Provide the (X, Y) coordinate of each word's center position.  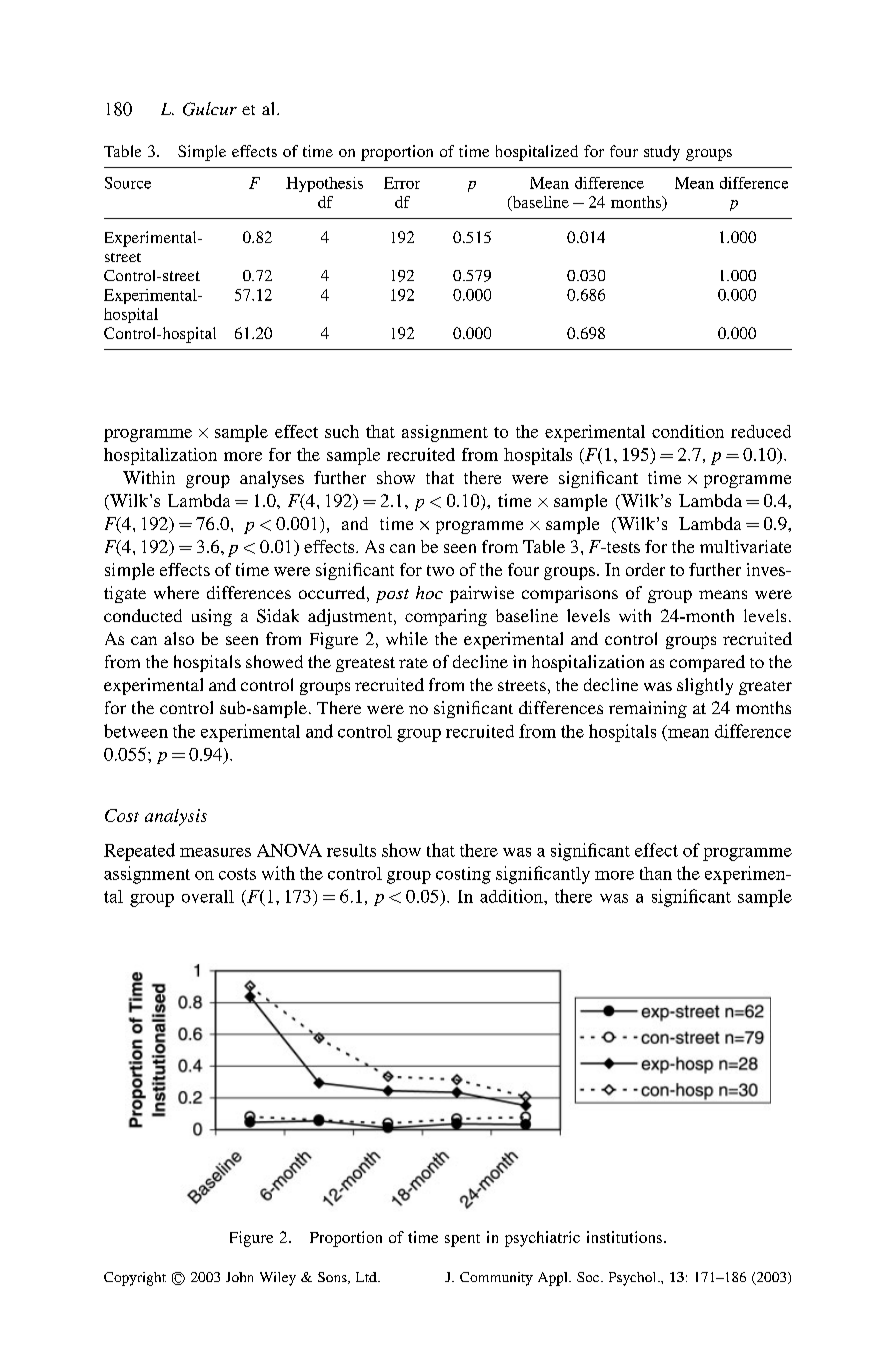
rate (413, 663)
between (136, 731)
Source (128, 183)
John (239, 1277)
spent (462, 1240)
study (662, 153)
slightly (705, 686)
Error (402, 183)
